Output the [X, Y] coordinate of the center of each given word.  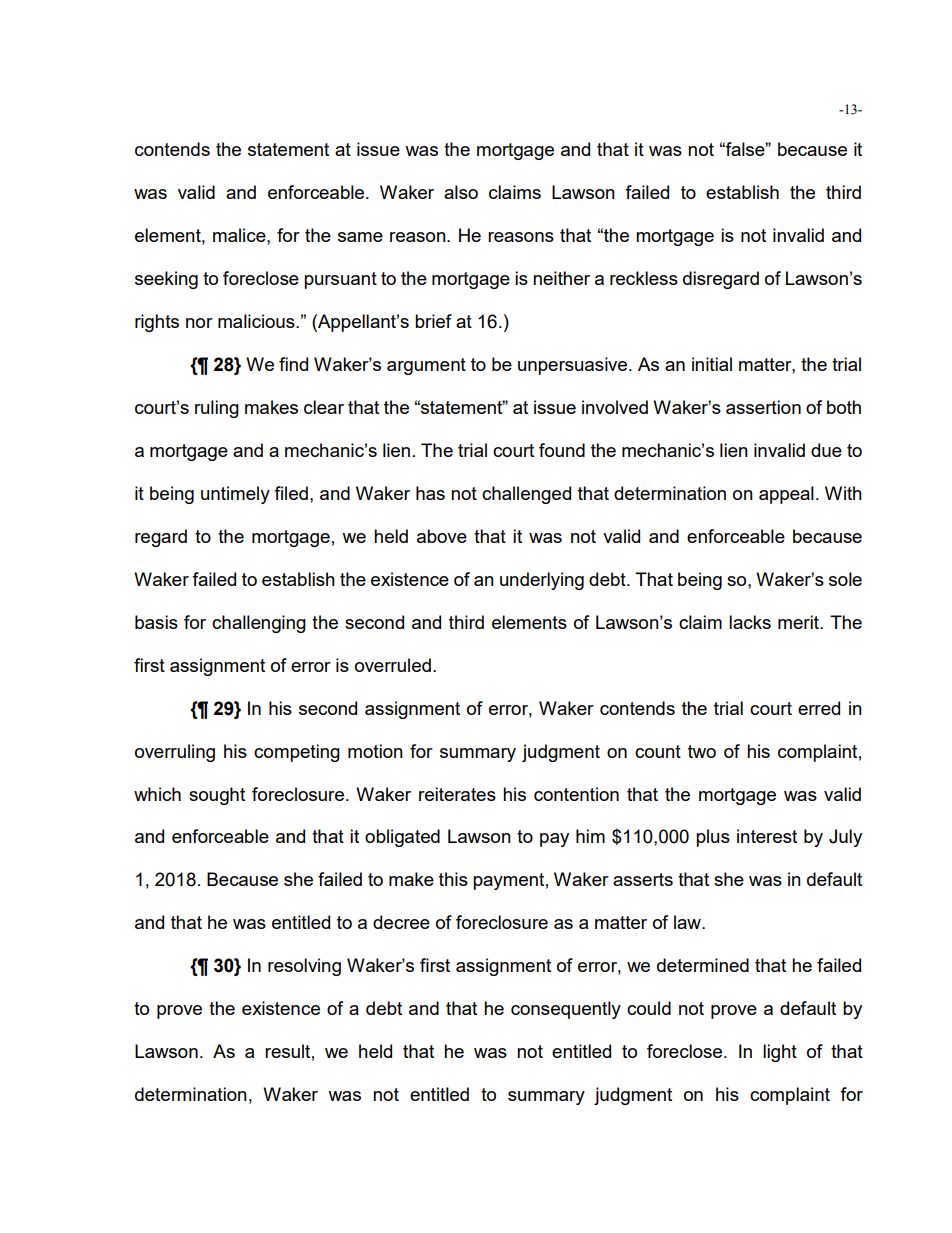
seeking [166, 280]
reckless [644, 278]
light [780, 1053]
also [461, 192]
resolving [304, 967]
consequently [566, 1010]
